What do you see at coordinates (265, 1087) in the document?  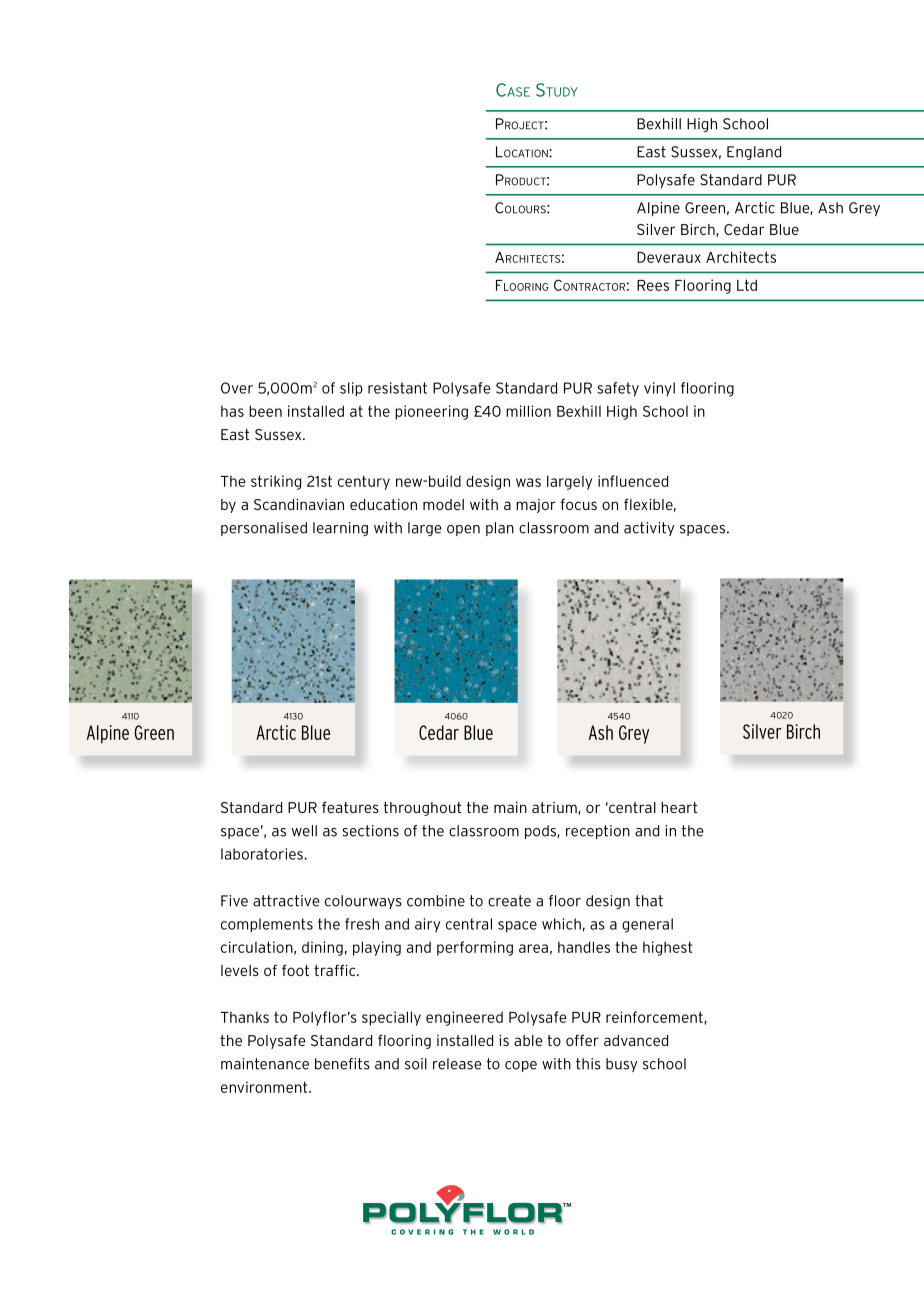 I see `environment` at bounding box center [265, 1087].
